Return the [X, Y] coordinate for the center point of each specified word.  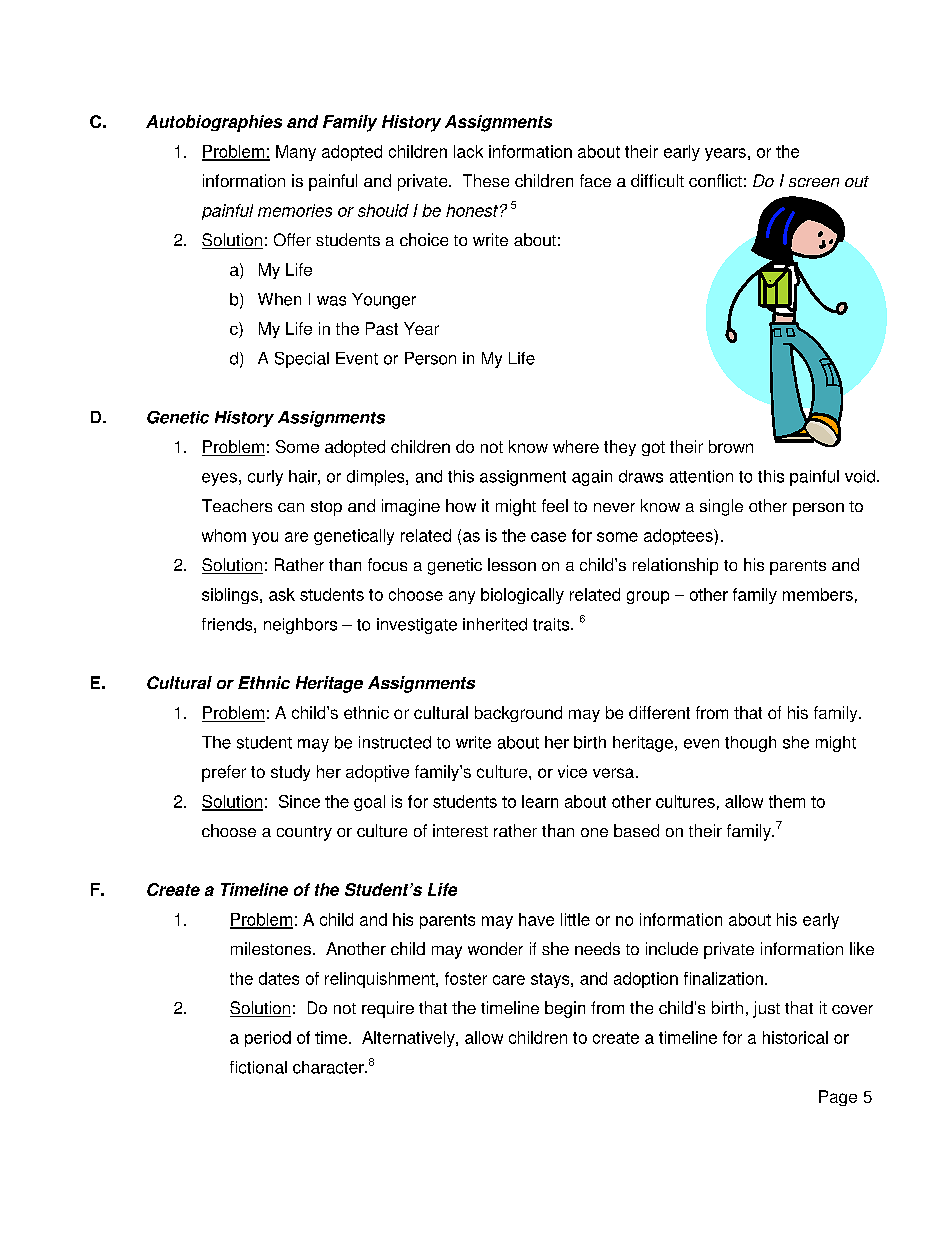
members [818, 594]
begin [565, 1009]
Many [296, 153]
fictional [258, 1067]
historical [795, 1037]
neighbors [300, 626]
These [486, 180]
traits [552, 624]
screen [814, 182]
